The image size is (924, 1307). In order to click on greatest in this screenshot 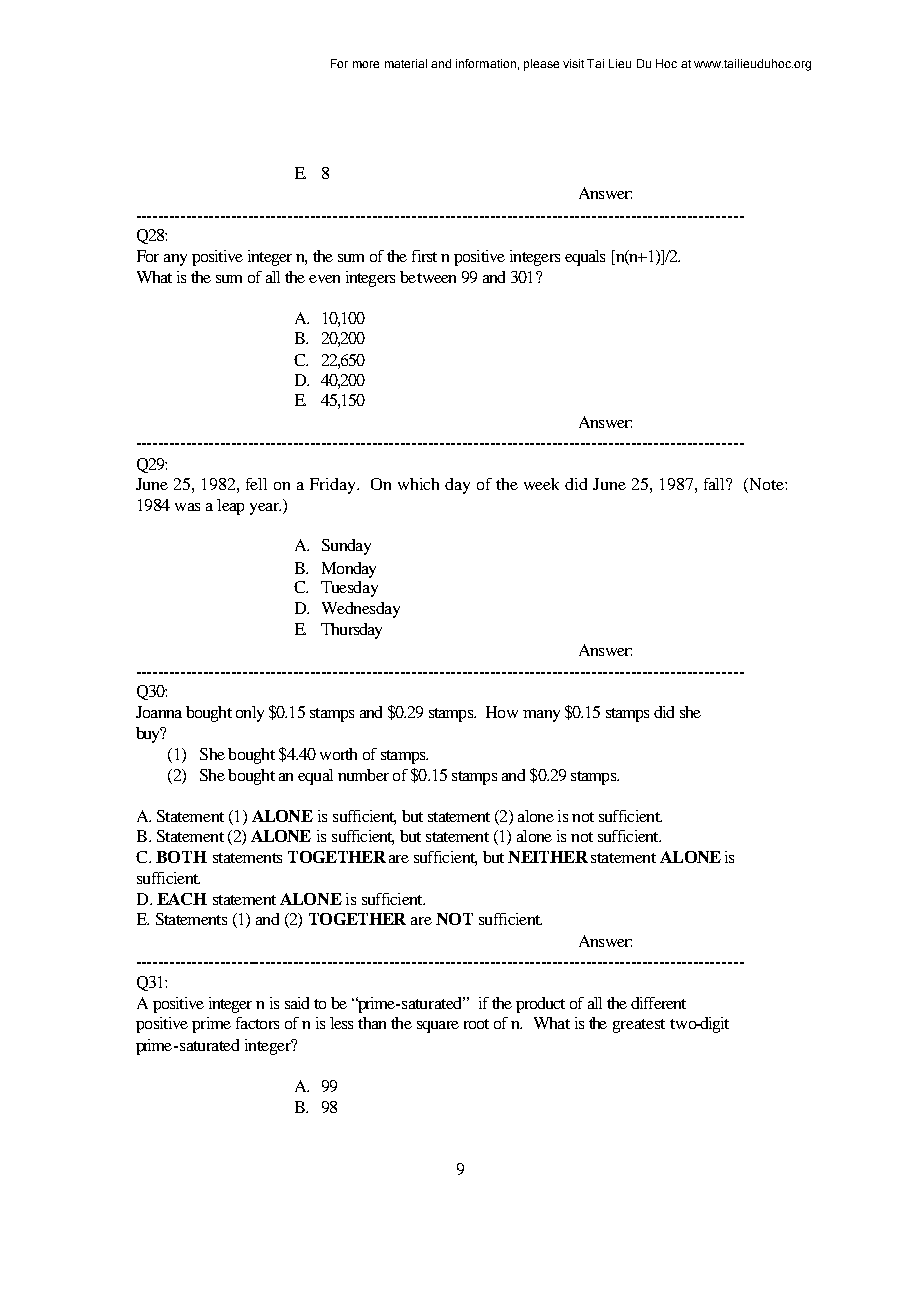, I will do `click(639, 1026)`.
